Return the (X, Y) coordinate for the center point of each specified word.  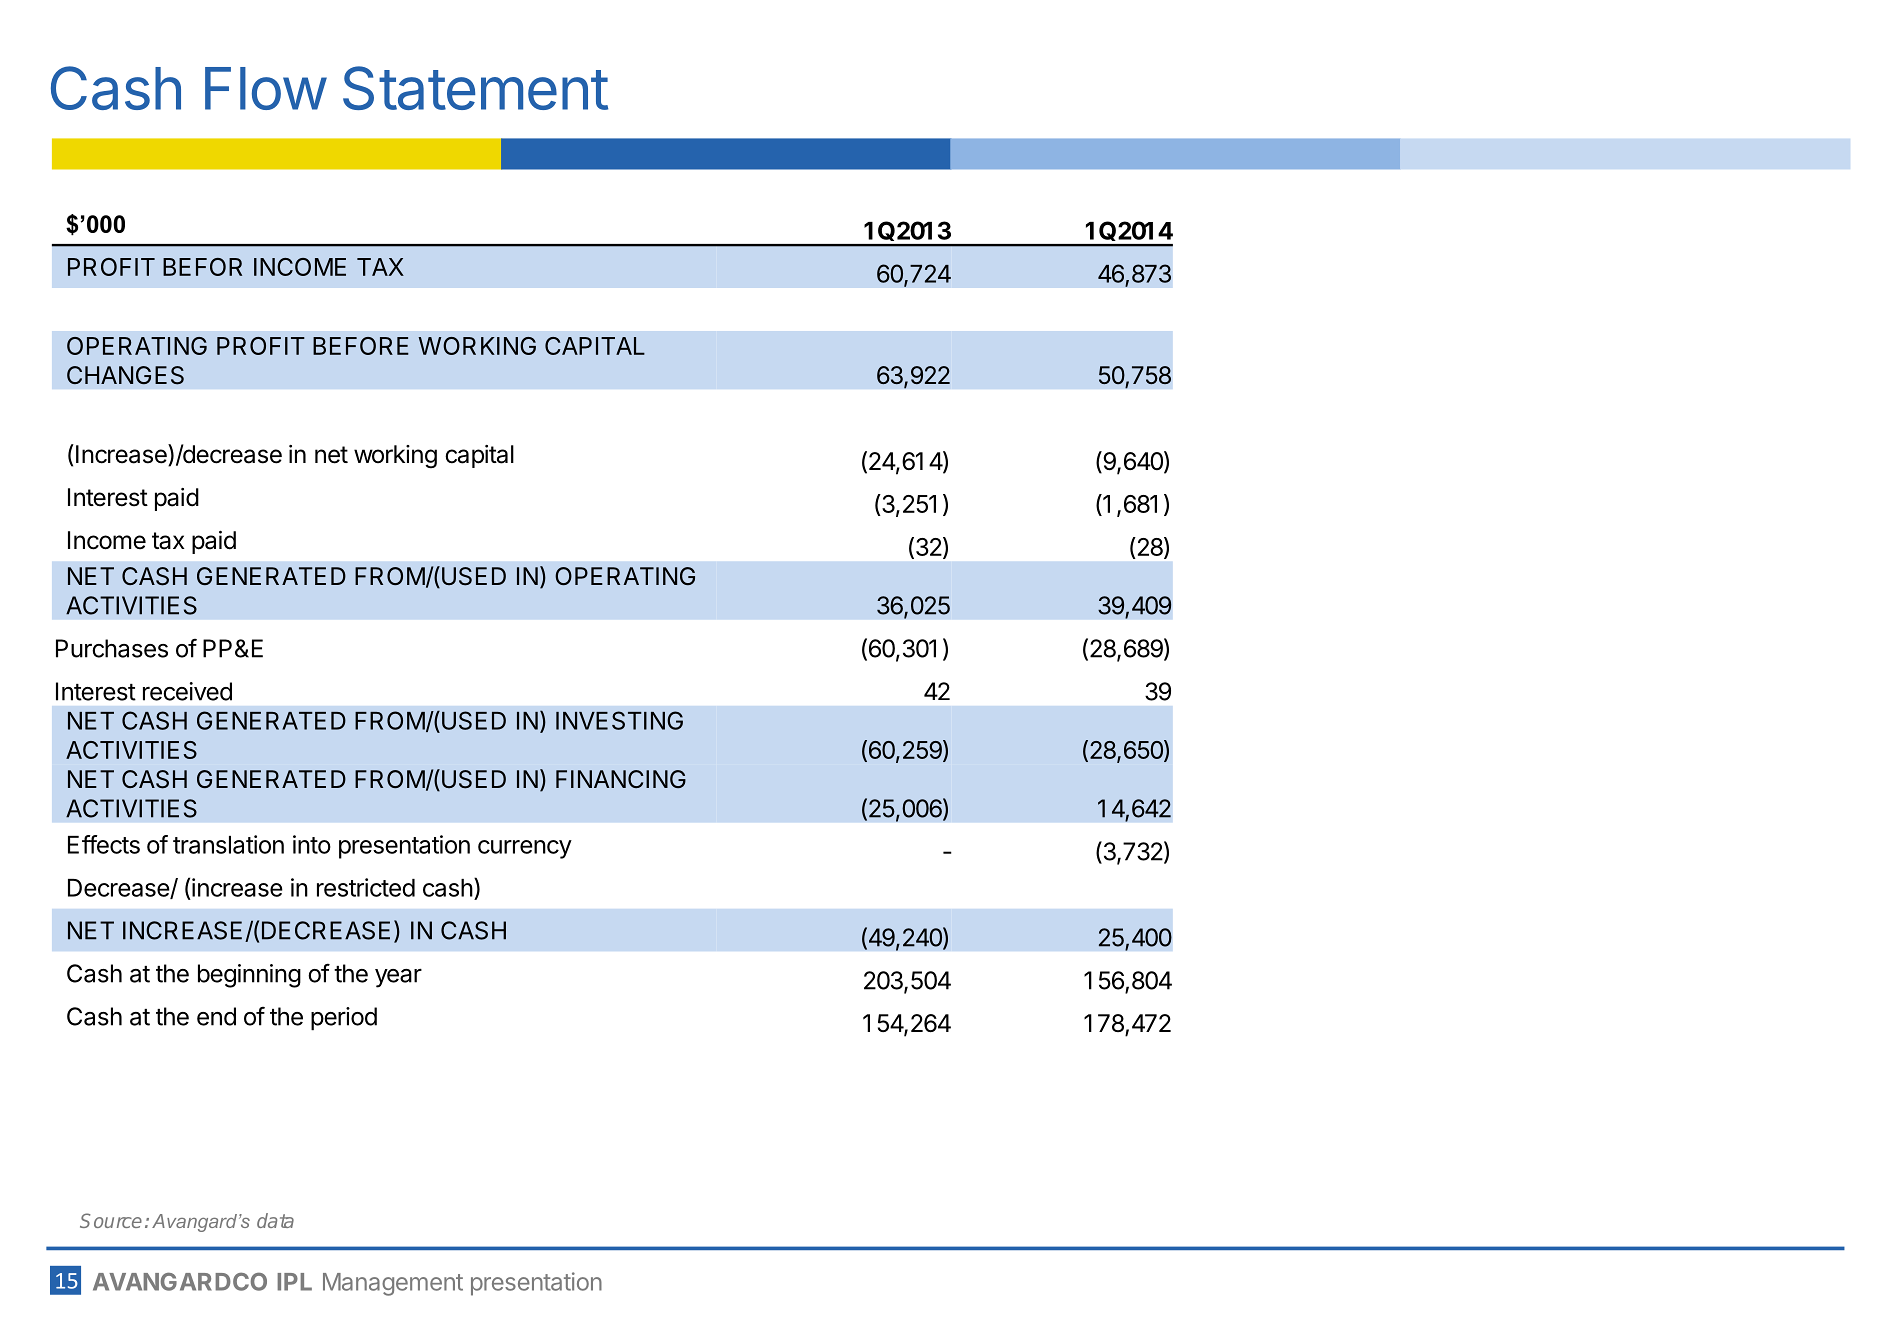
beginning (249, 976)
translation (228, 844)
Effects (104, 844)
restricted (366, 887)
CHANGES (125, 375)
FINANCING (621, 779)
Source (111, 1220)
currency (525, 849)
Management (393, 1284)
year (398, 978)
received (187, 691)
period (344, 1019)
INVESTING (619, 720)
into (312, 844)
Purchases (112, 648)
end (216, 1016)
